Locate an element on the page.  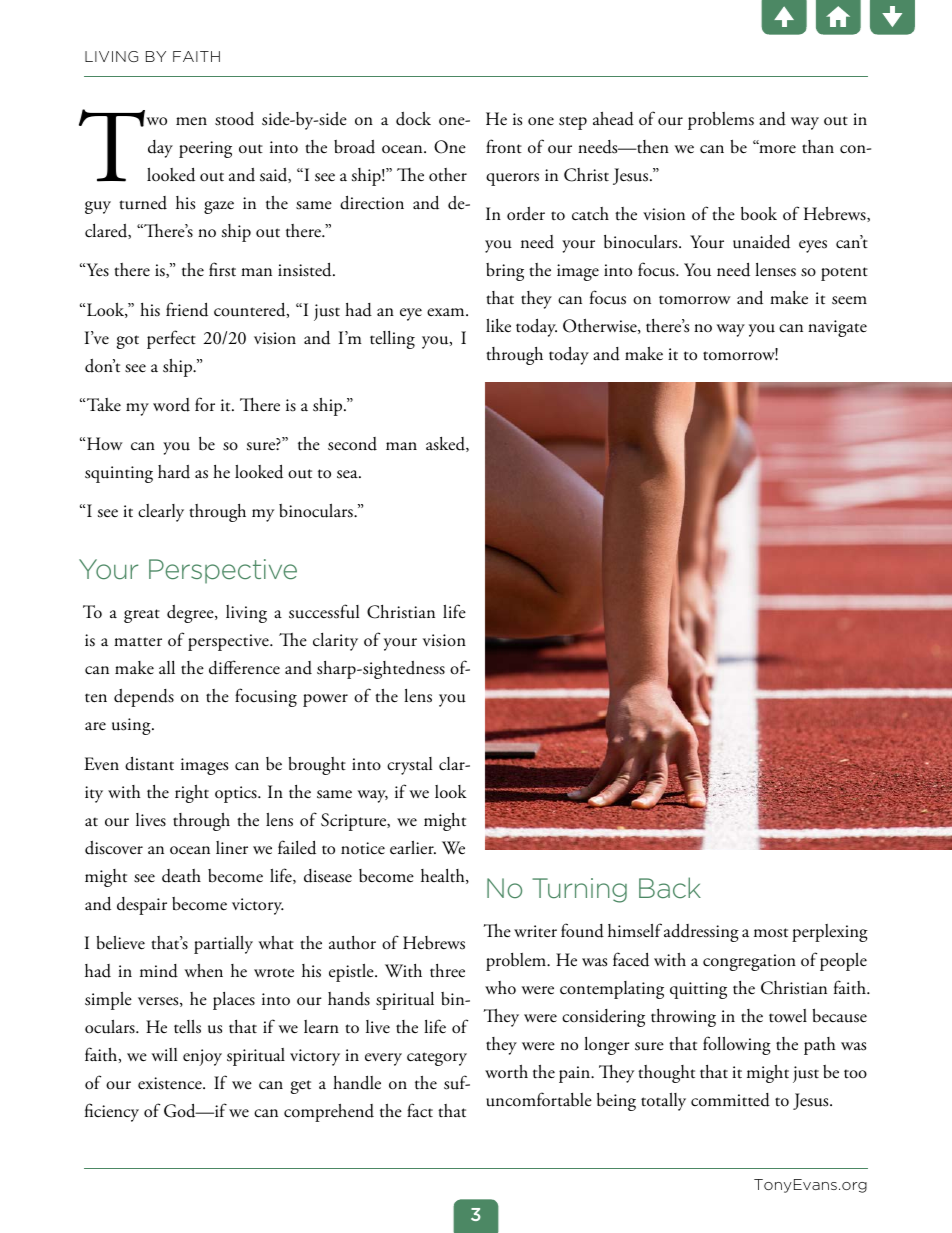
asked is located at coordinates (446, 444).
